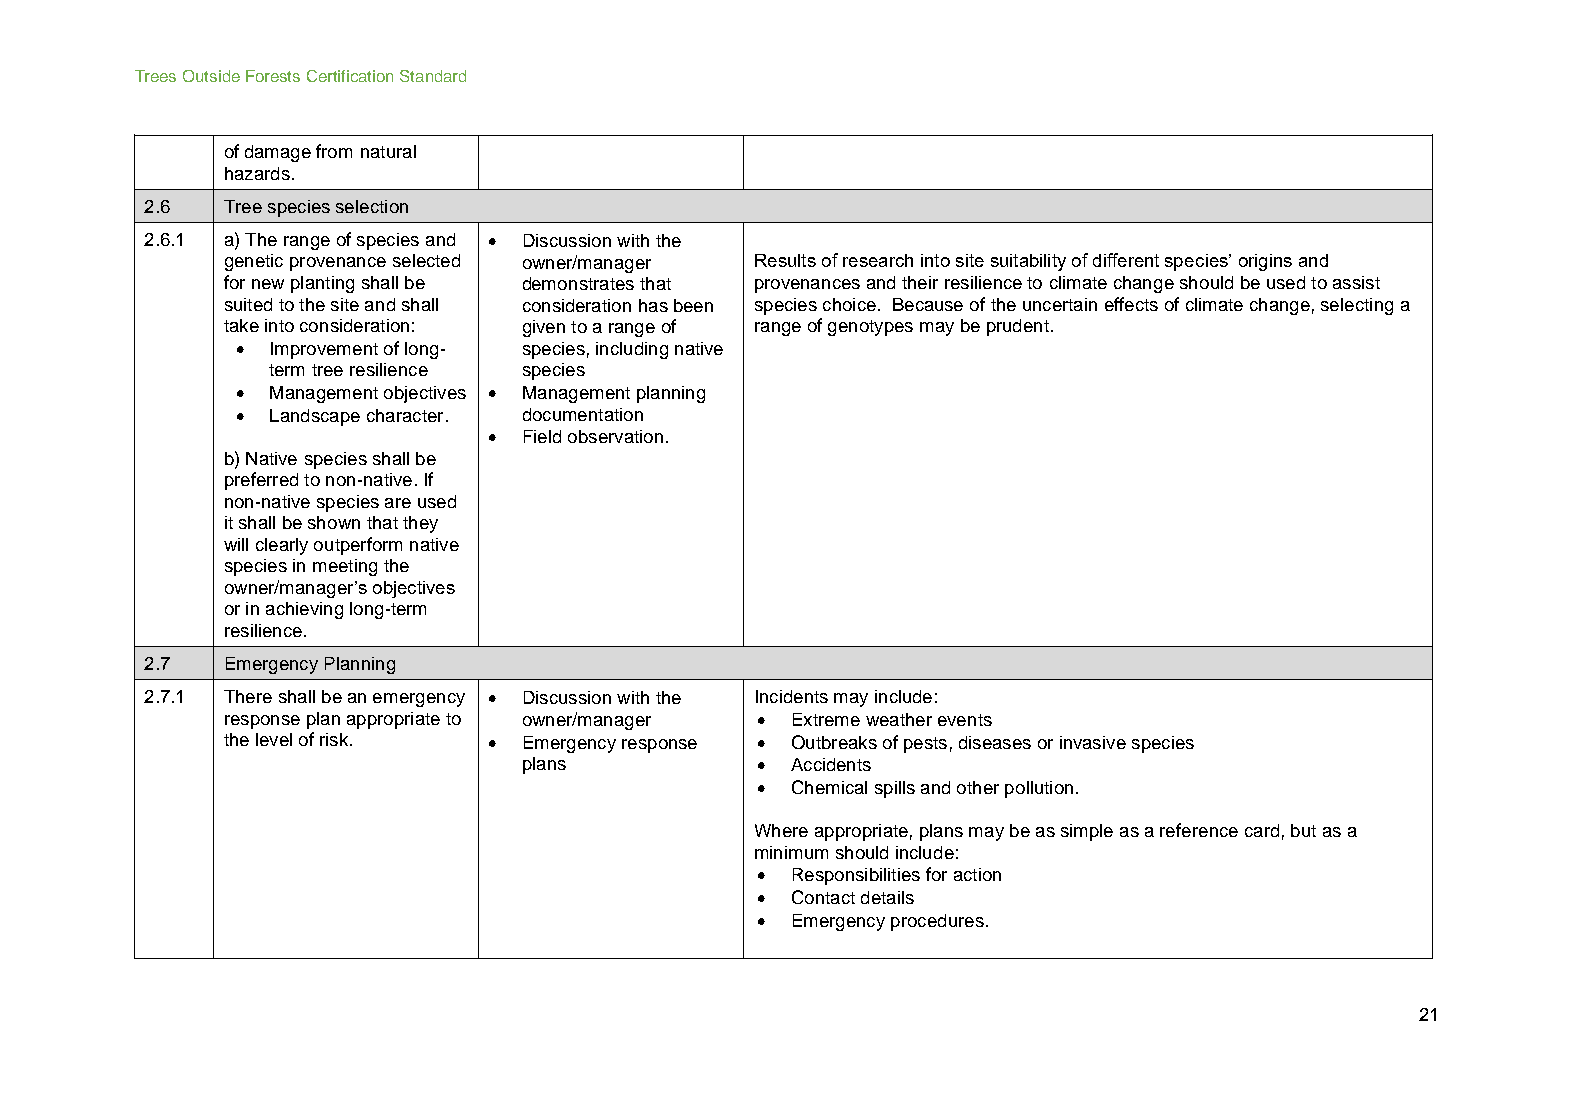 This screenshot has width=1574, height=1113. Describe the element at coordinates (433, 76) in the screenshot. I see `Standard` at that location.
